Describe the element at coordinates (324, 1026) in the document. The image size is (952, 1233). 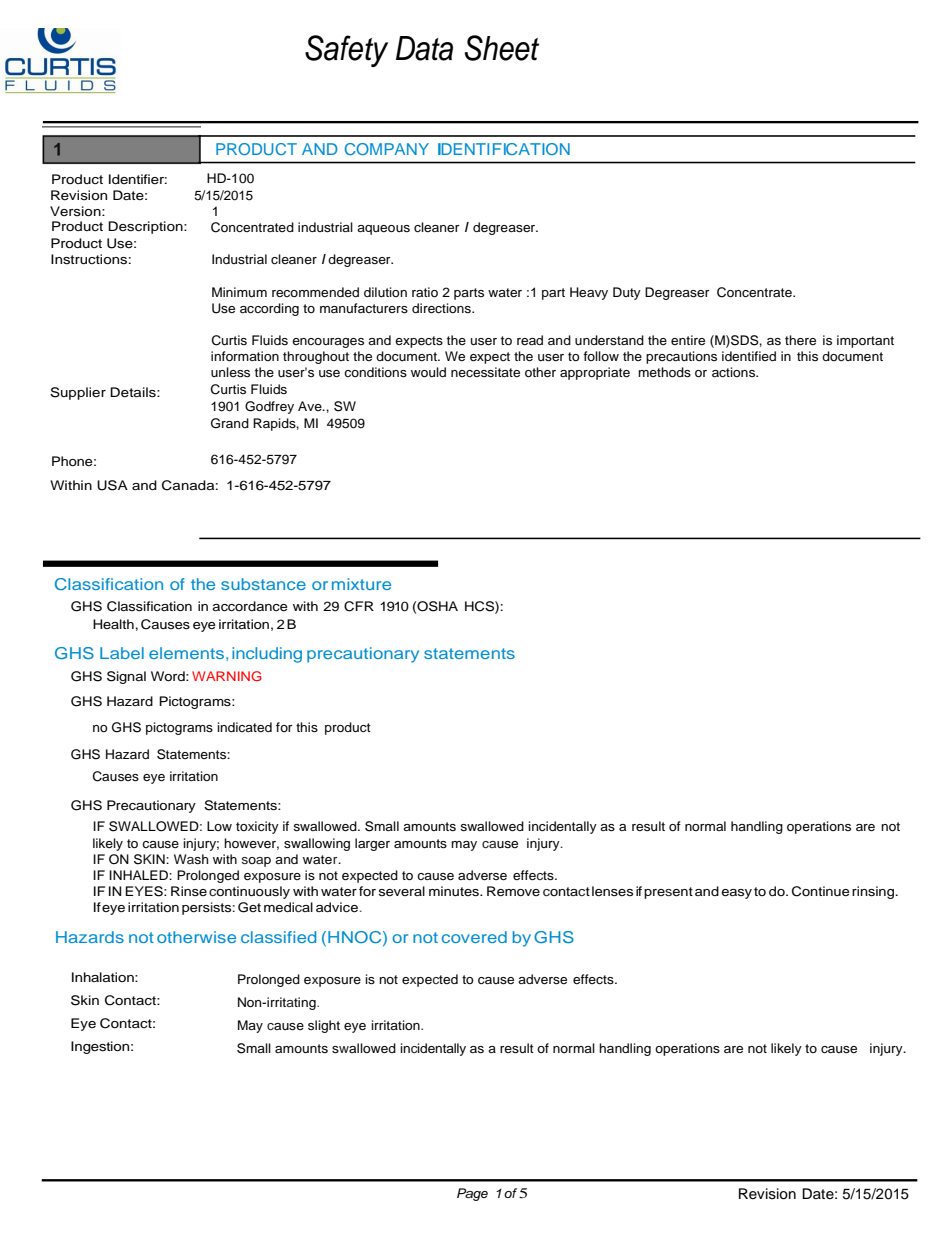
I see `slight` at that location.
